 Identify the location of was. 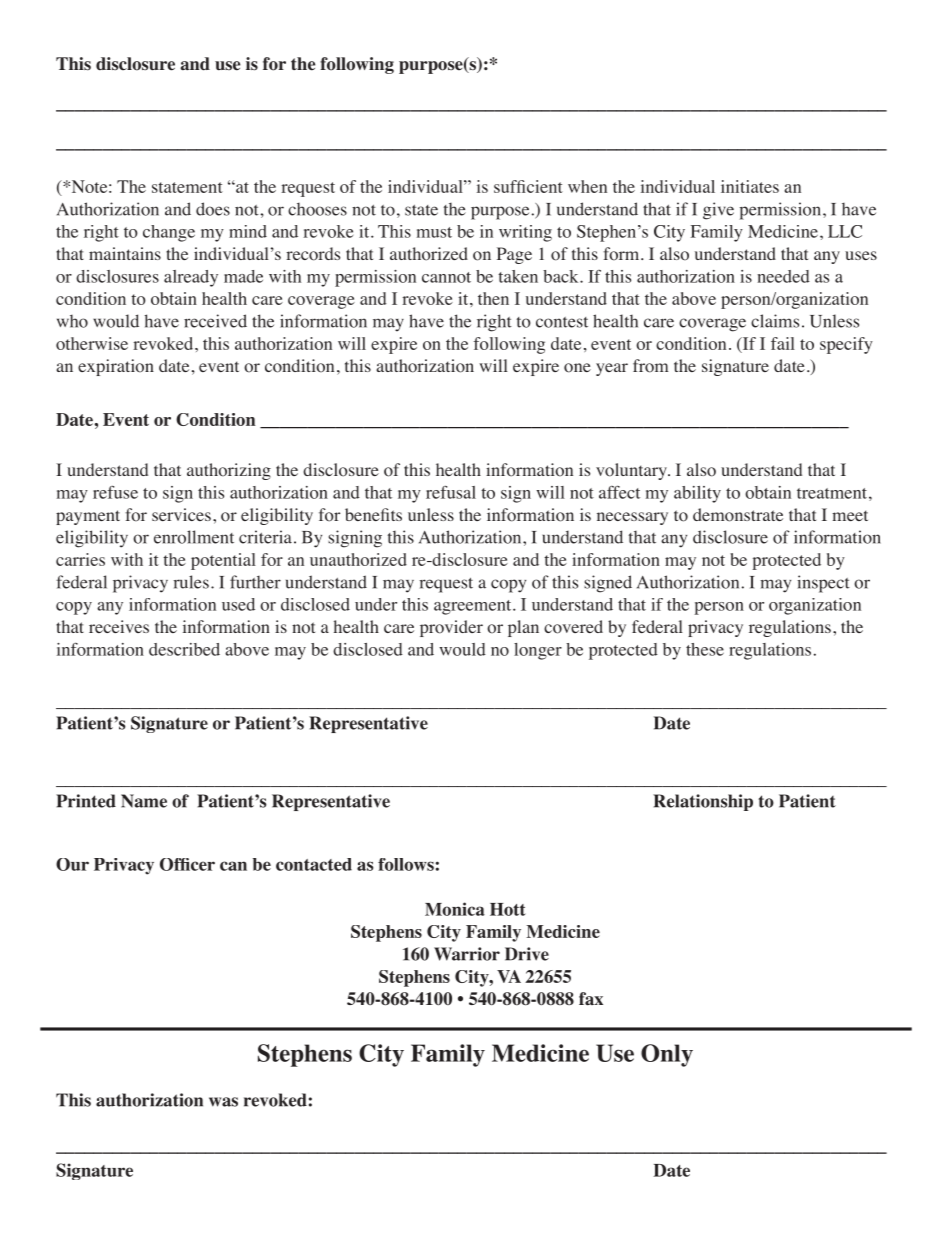
(223, 1102).
